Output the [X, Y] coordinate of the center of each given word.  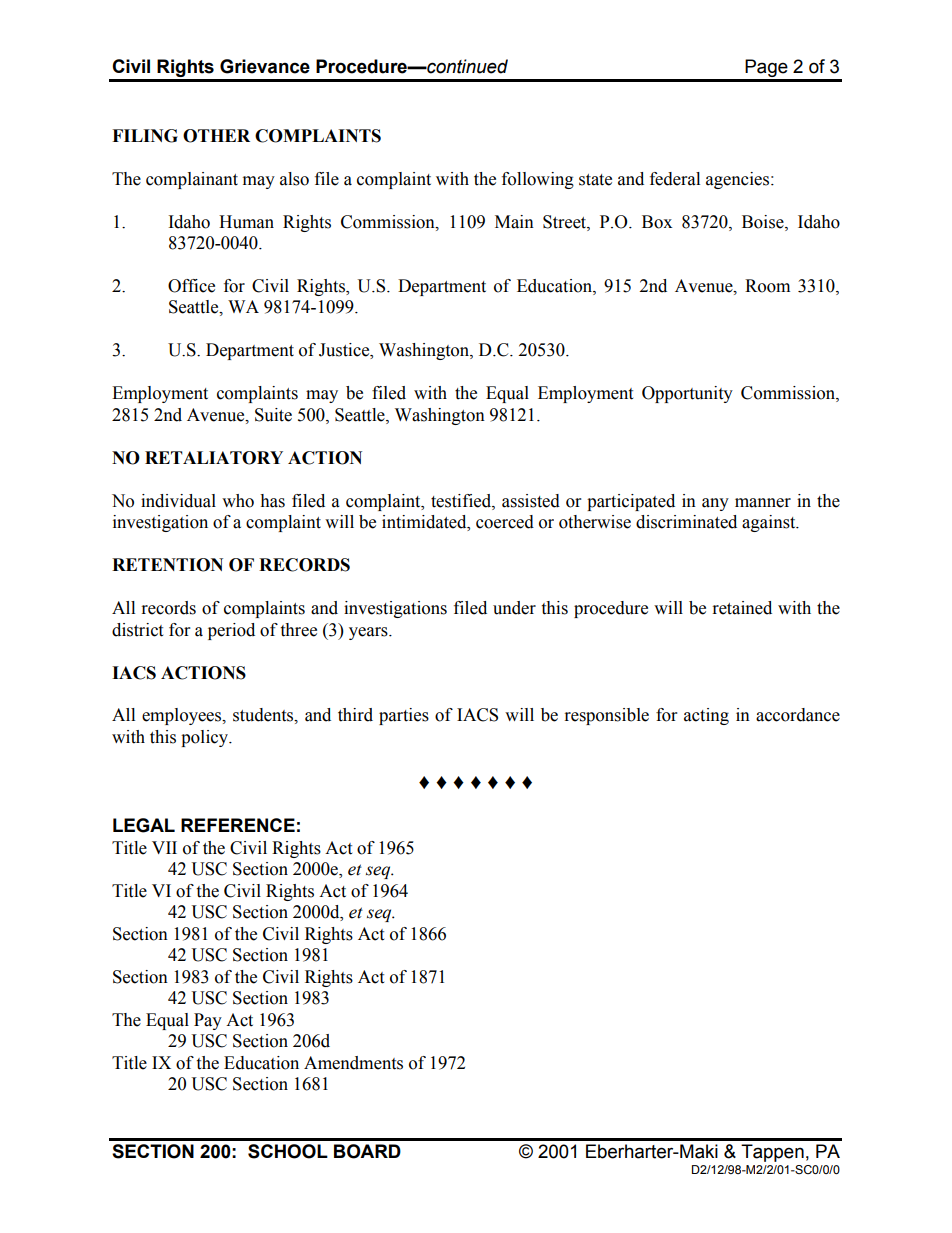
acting [706, 716]
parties [404, 716]
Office [191, 286]
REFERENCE [238, 825]
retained [742, 608]
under [514, 608]
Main [514, 222]
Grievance [265, 66]
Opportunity [687, 394]
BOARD [367, 1151]
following [538, 180]
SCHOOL [288, 1151]
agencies [739, 180]
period [231, 631]
